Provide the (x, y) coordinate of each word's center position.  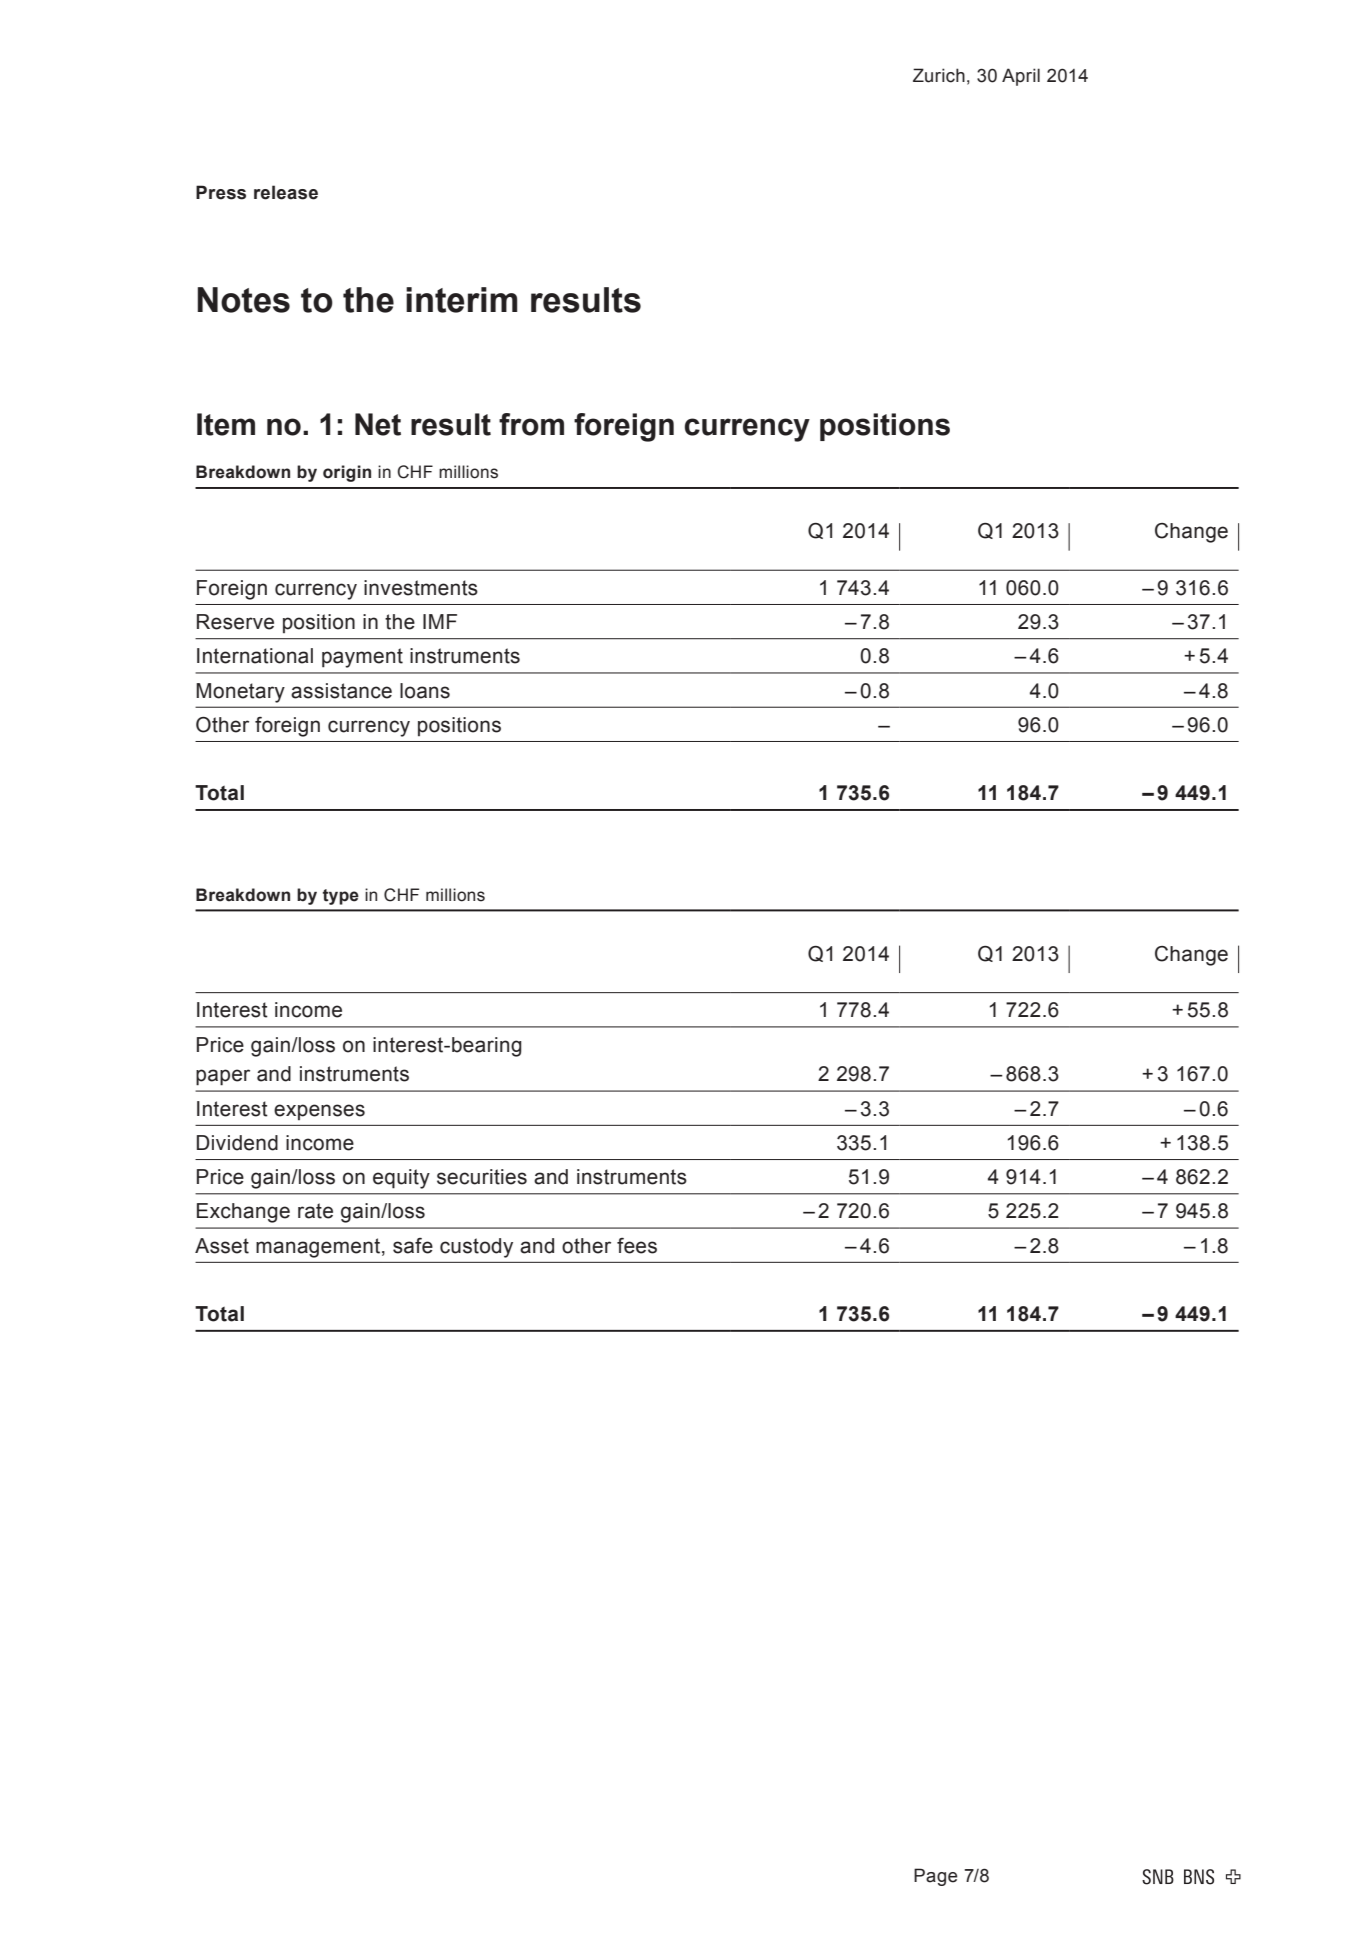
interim (462, 300)
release (286, 192)
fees (637, 1246)
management (318, 1248)
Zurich (939, 75)
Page (936, 1877)
